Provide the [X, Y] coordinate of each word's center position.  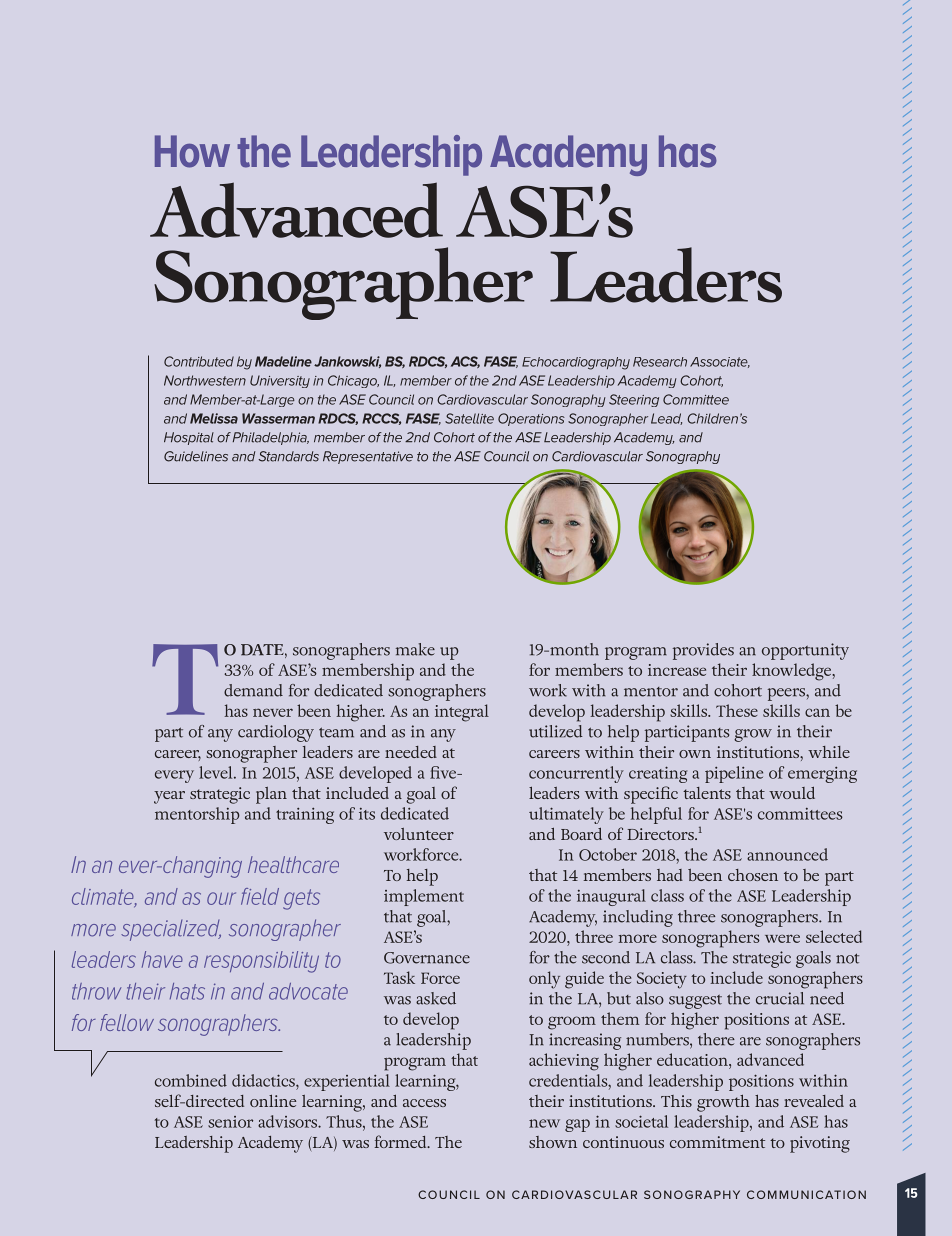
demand [253, 690]
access [424, 1103]
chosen [753, 875]
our [221, 898]
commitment [717, 1142]
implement [424, 897]
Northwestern [205, 380]
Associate [720, 362]
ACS [465, 362]
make [415, 649]
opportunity [805, 651]
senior [230, 1122]
